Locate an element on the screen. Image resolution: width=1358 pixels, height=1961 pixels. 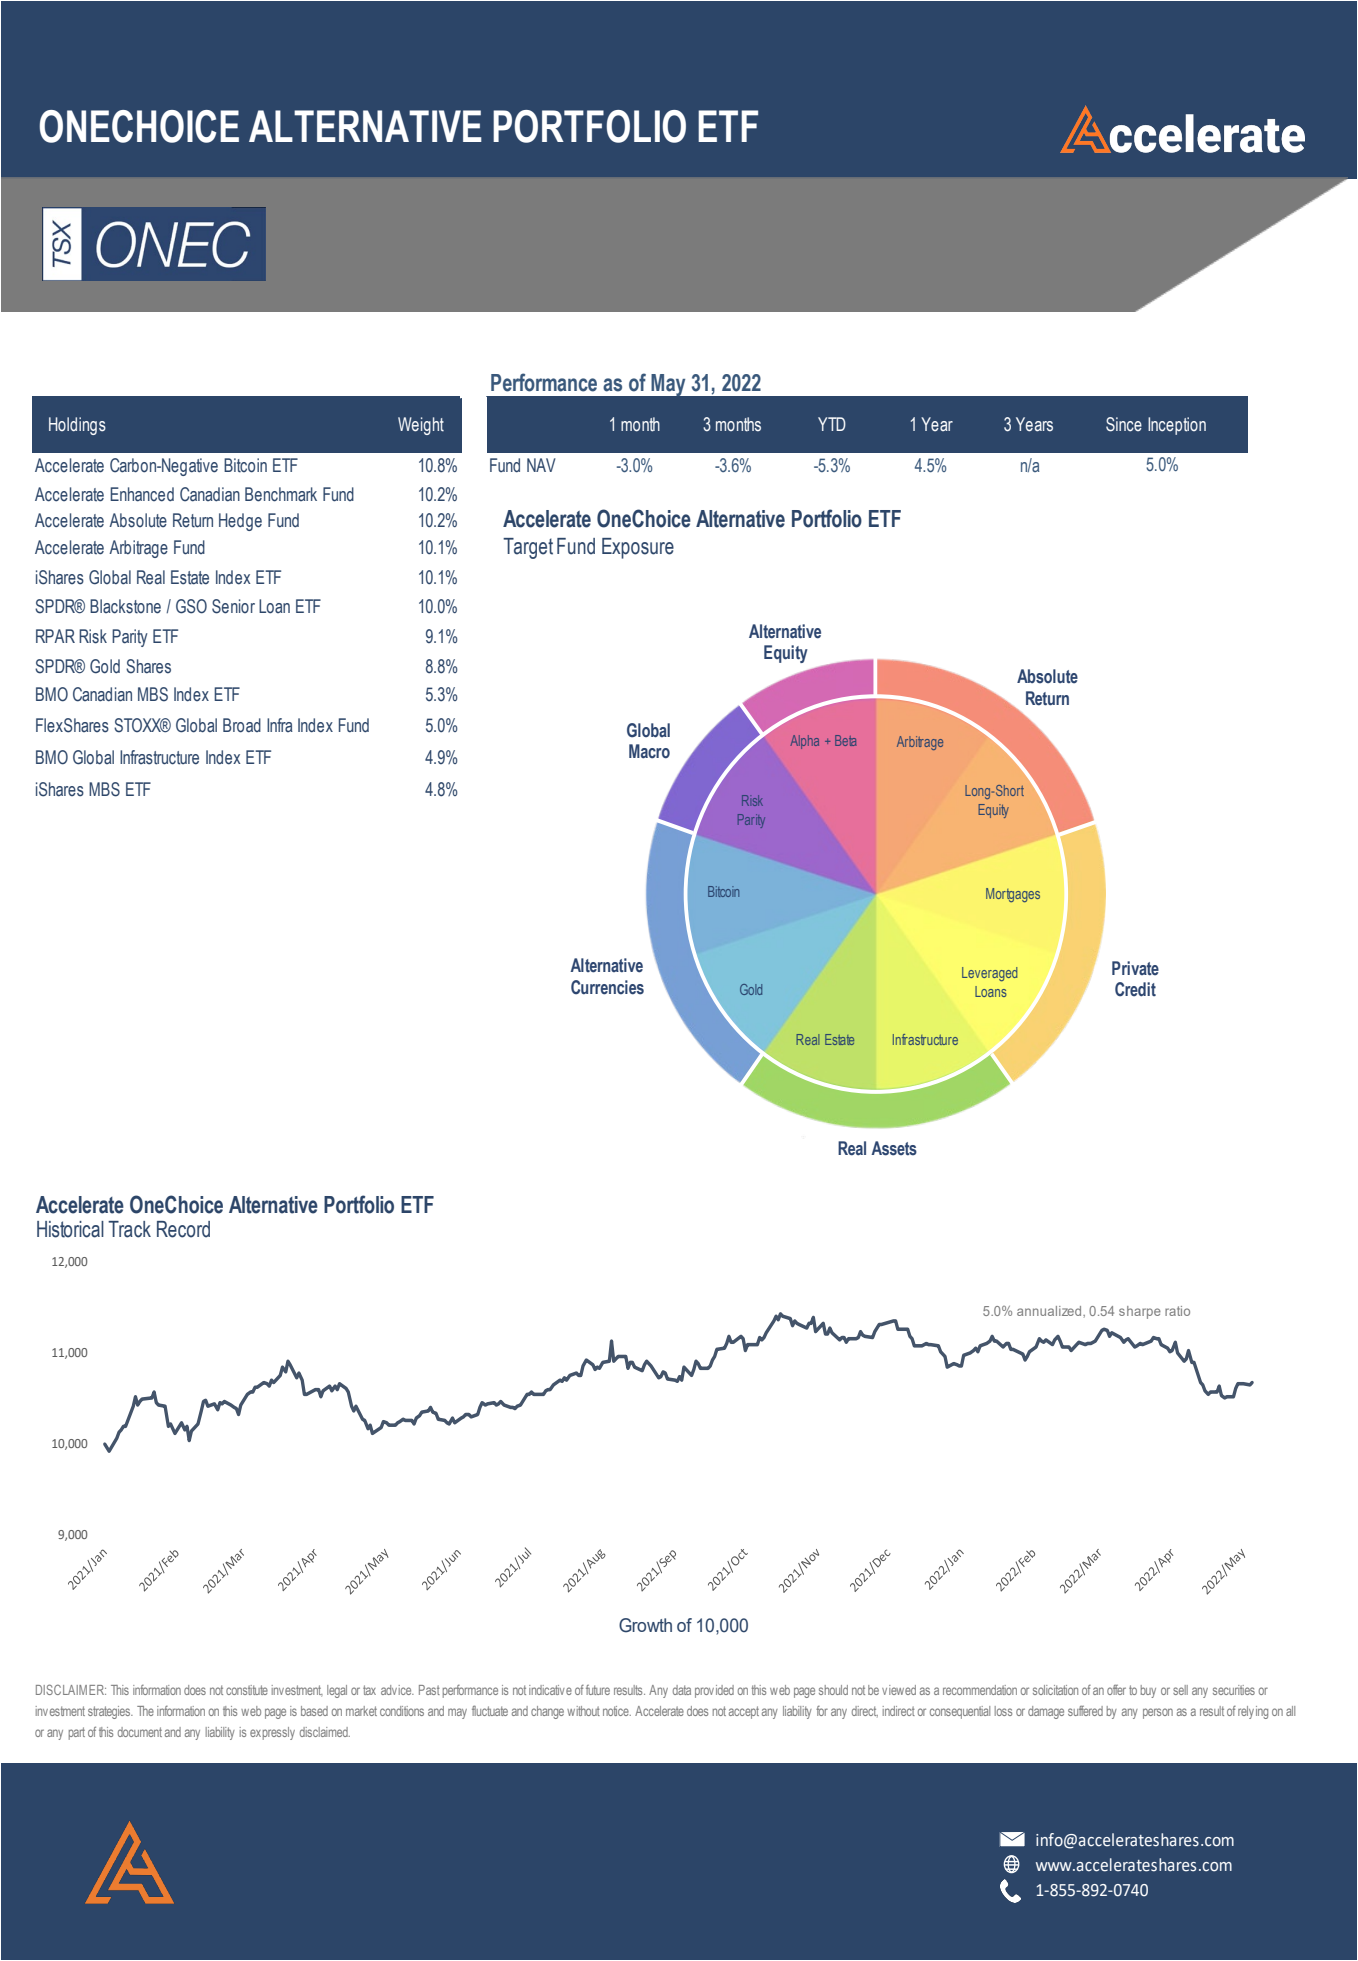
Assets is located at coordinates (894, 1148).
